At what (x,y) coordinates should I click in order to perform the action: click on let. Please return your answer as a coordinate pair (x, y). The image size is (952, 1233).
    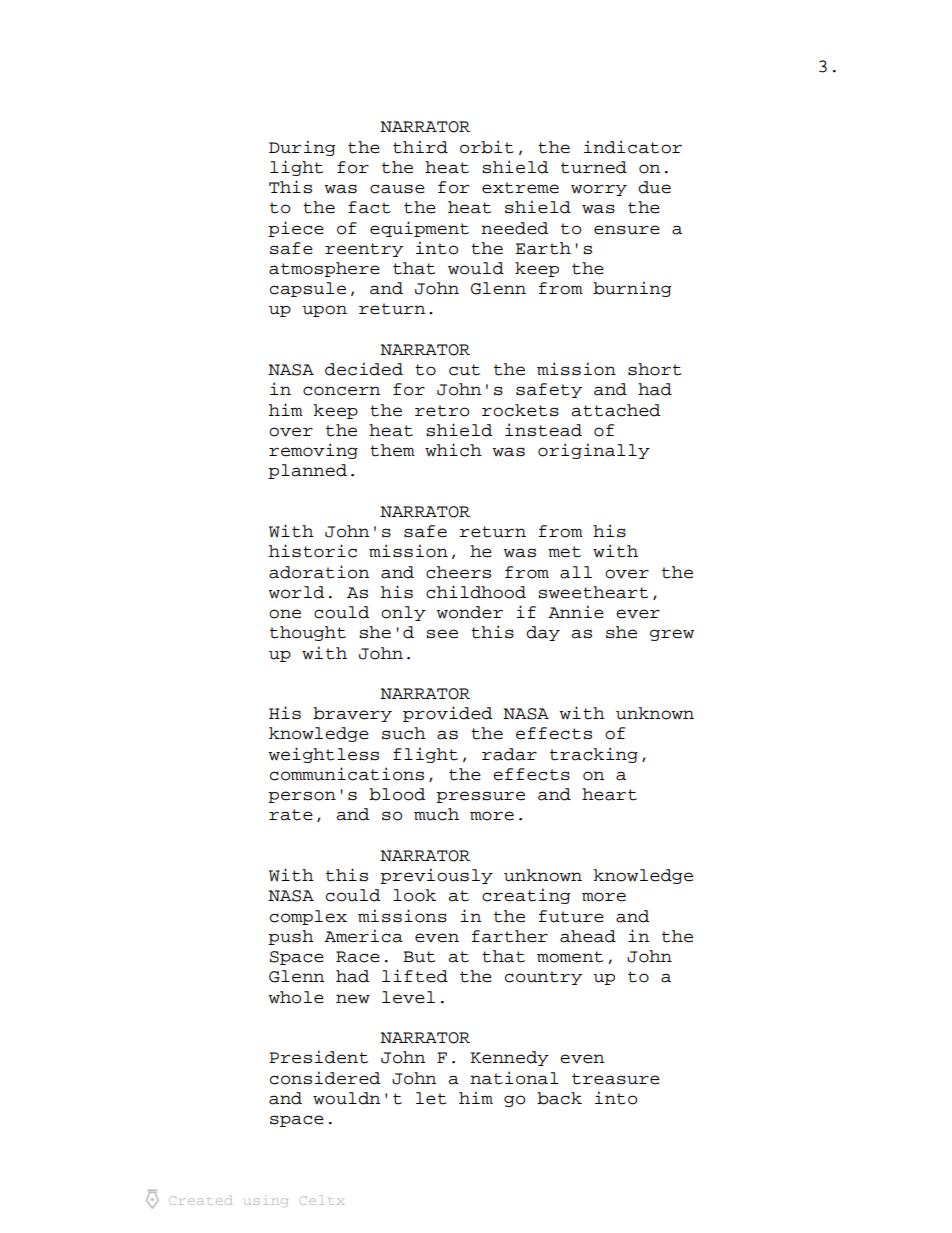
    Looking at the image, I should click on (431, 1098).
